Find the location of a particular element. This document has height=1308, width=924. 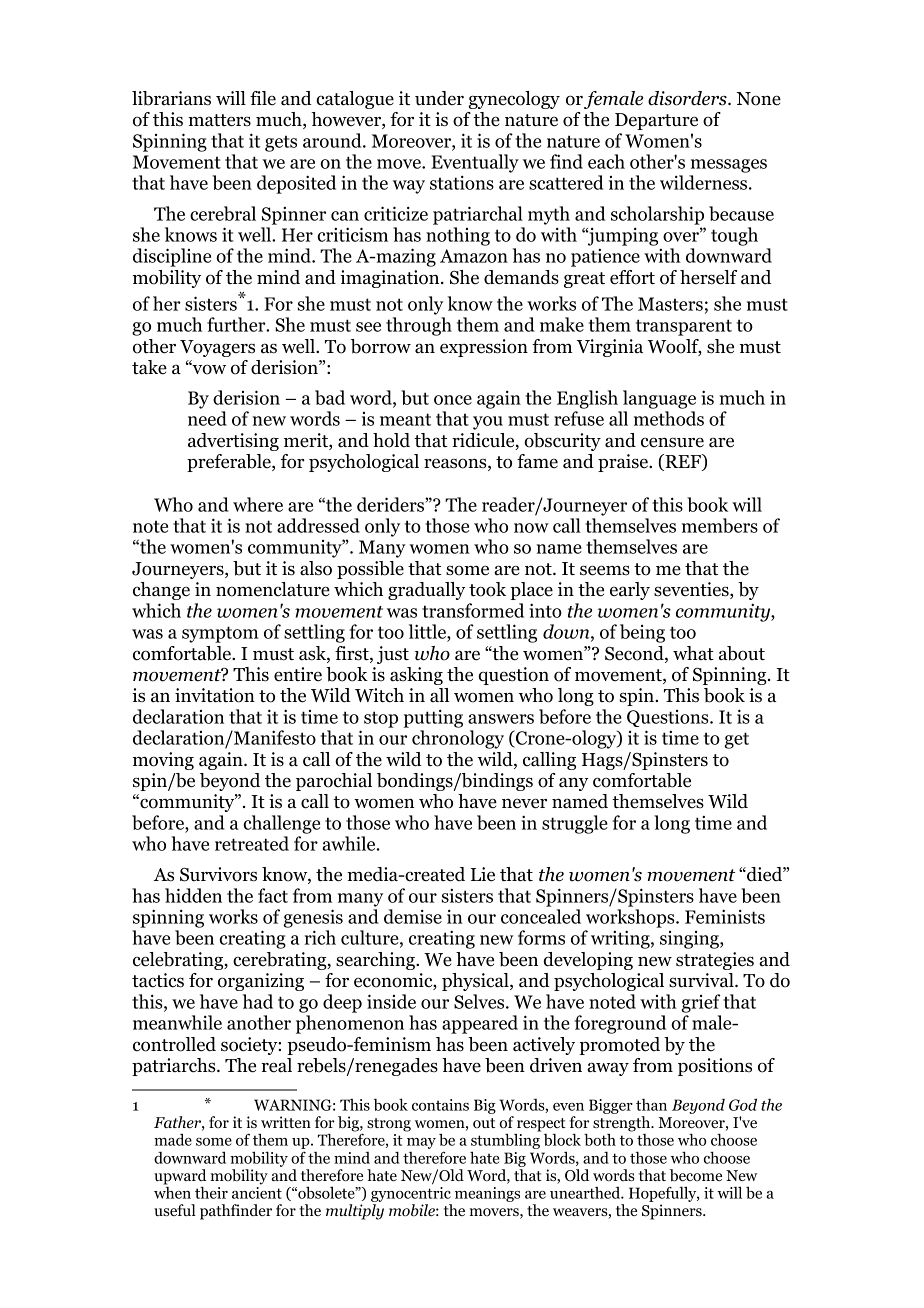

under is located at coordinates (439, 98).
